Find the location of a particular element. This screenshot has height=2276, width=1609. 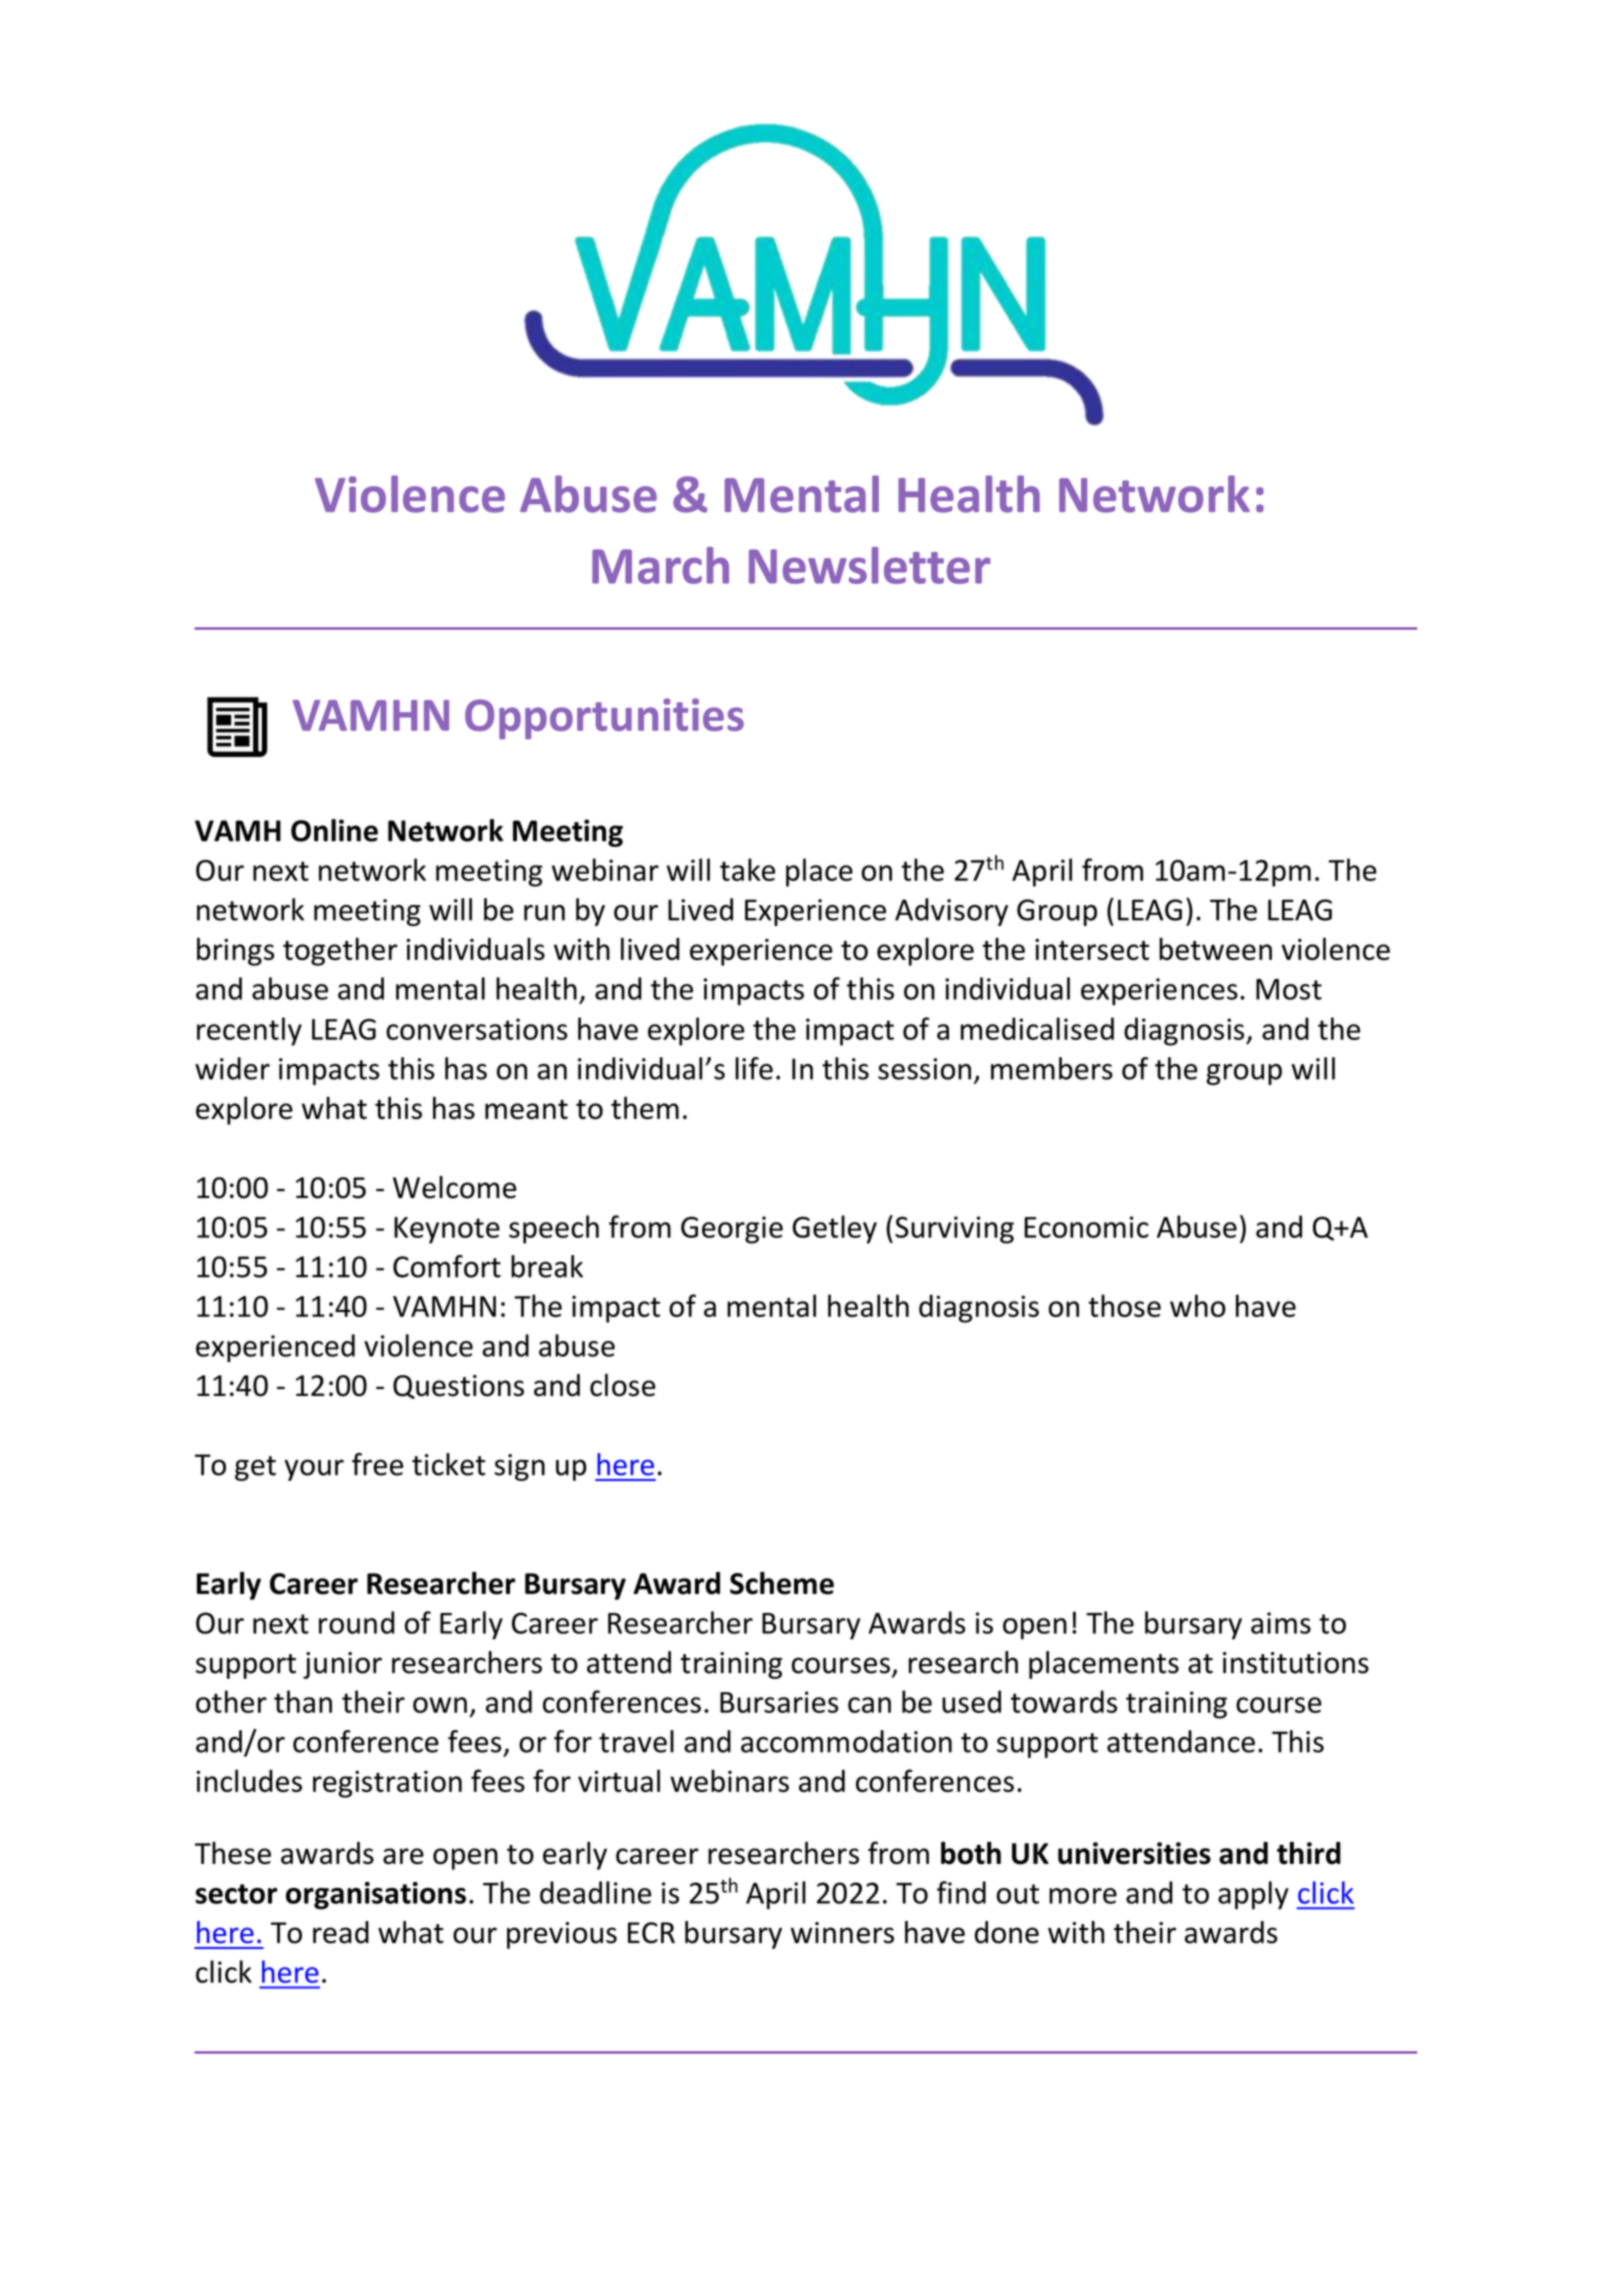

Most is located at coordinates (1289, 989).
